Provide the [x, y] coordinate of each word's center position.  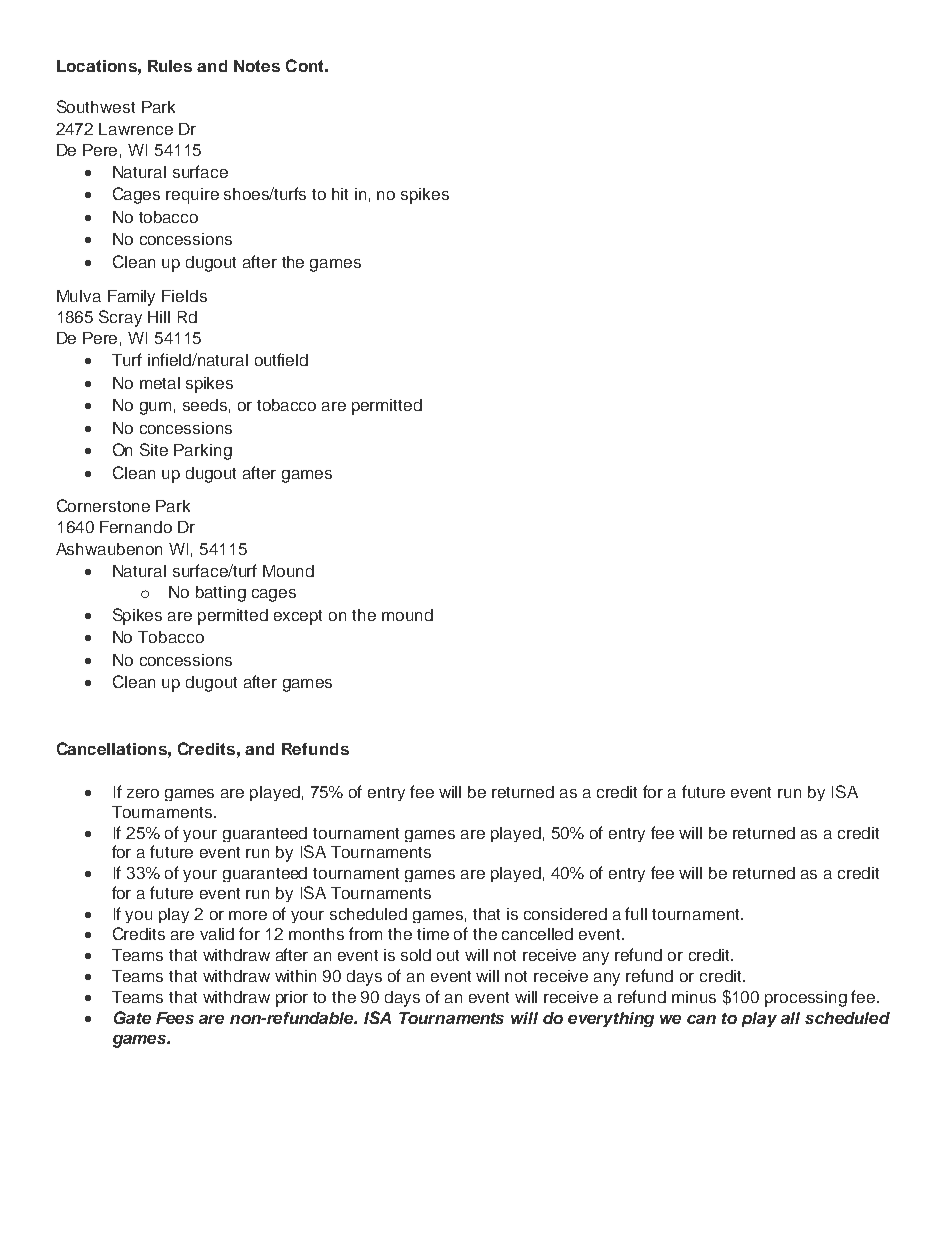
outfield [281, 359]
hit [340, 194]
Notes [257, 66]
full [636, 913]
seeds [205, 405]
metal [160, 383]
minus [694, 997]
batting [221, 594]
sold [416, 955]
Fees [175, 1018]
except [298, 617]
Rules [170, 66]
